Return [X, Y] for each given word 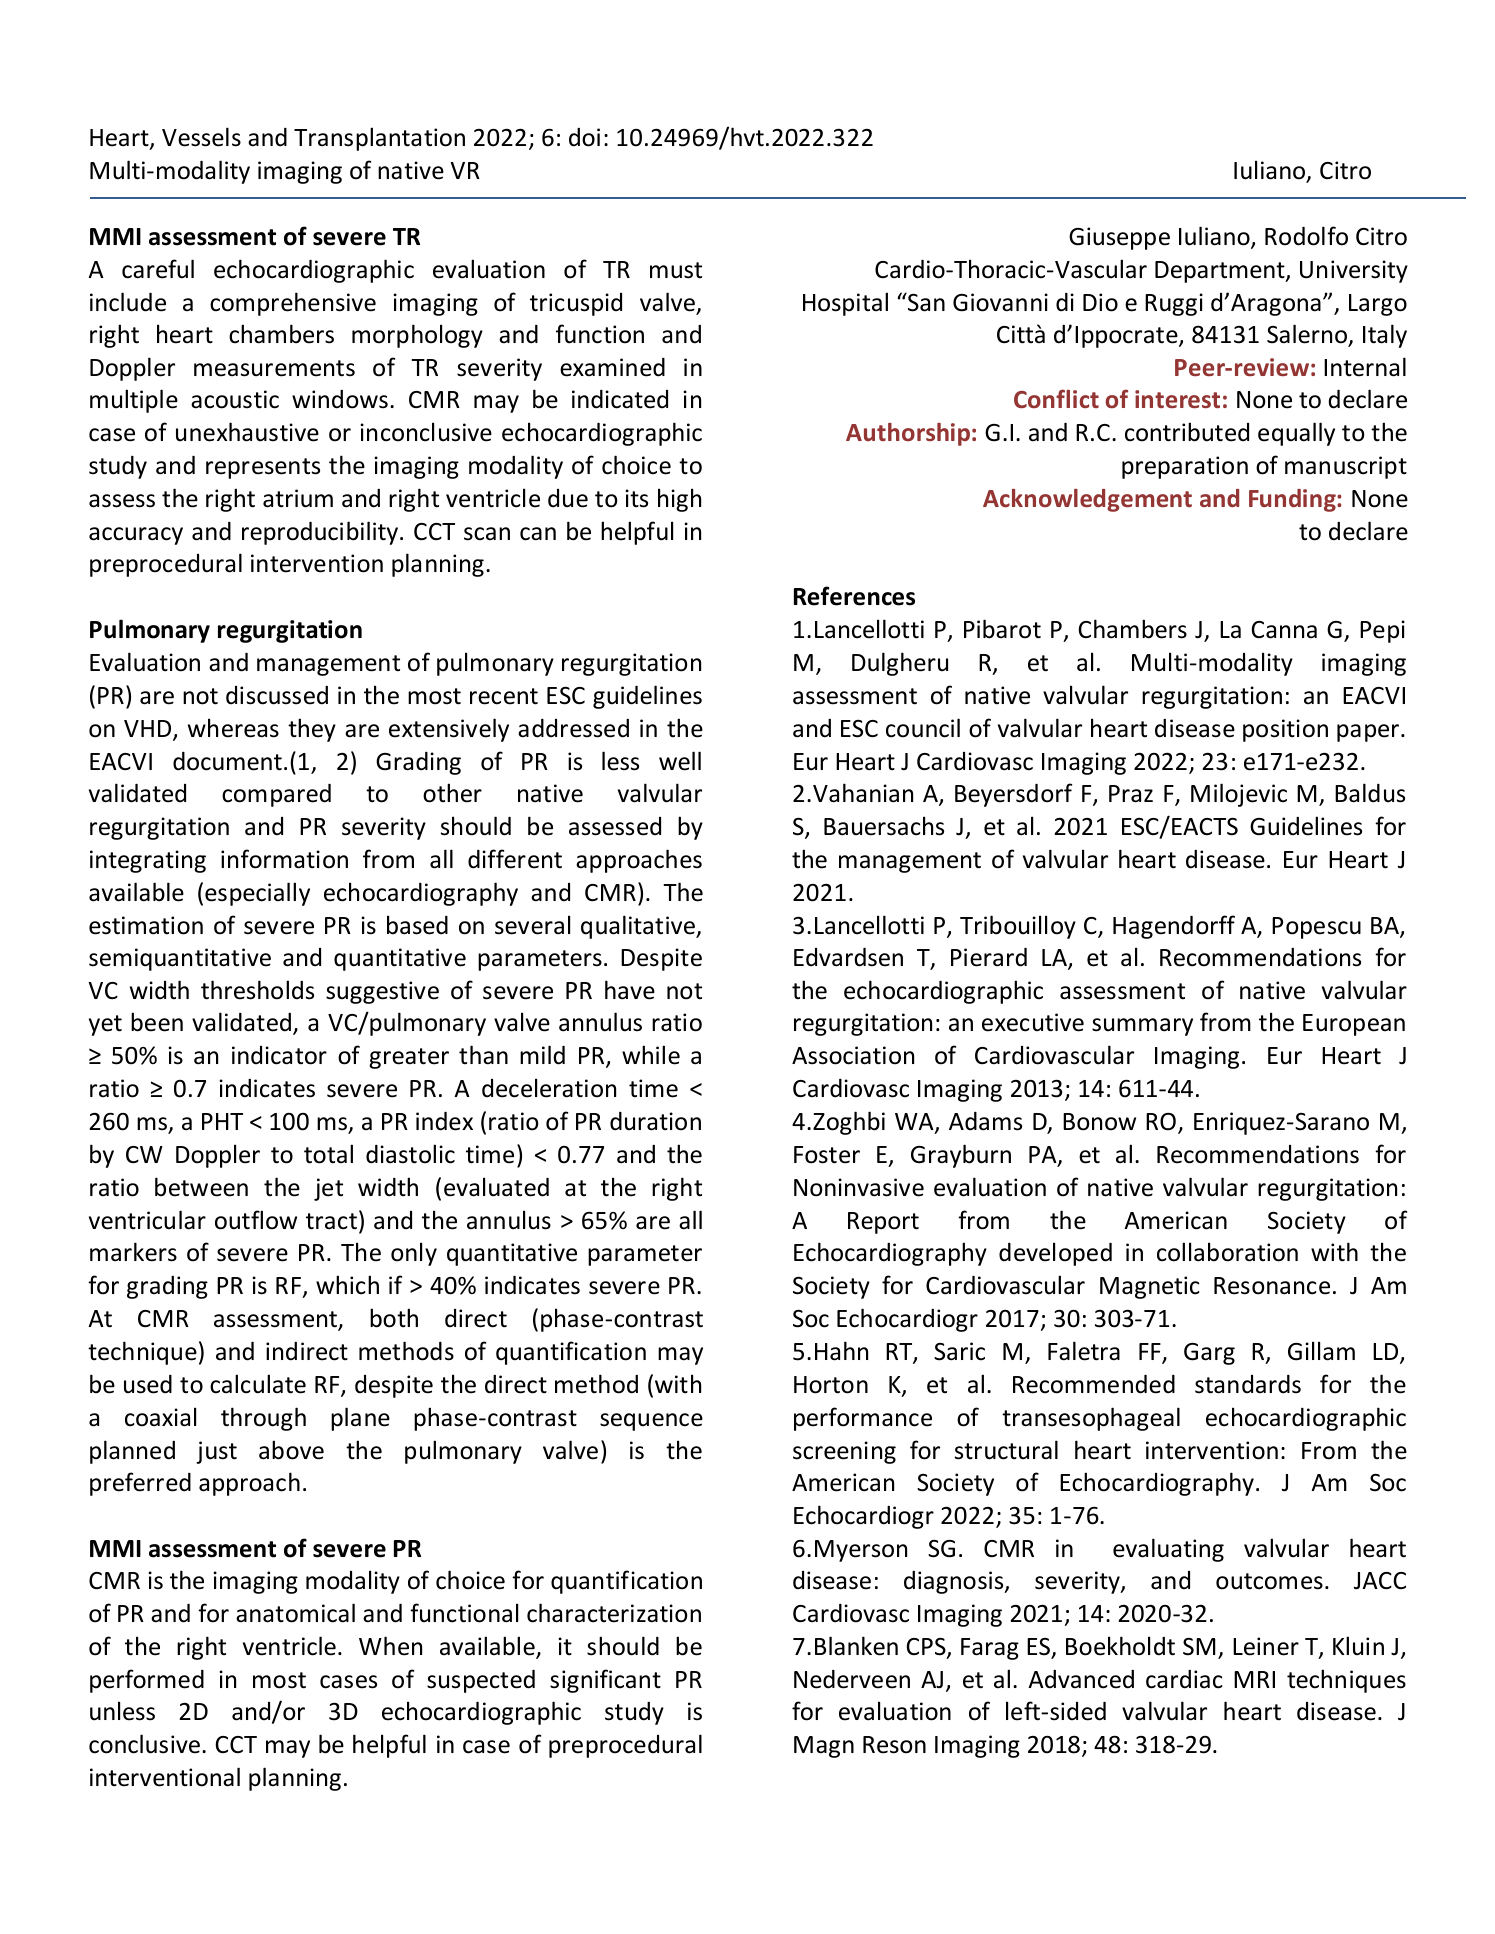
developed [1055, 1254]
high [679, 500]
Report [883, 1223]
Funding [1293, 500]
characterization [614, 1613]
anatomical [295, 1613]
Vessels [201, 137]
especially [257, 894]
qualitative [639, 927]
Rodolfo [1306, 236]
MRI [1254, 1679]
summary [1142, 1027]
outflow [256, 1220]
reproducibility [320, 533]
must [676, 270]
